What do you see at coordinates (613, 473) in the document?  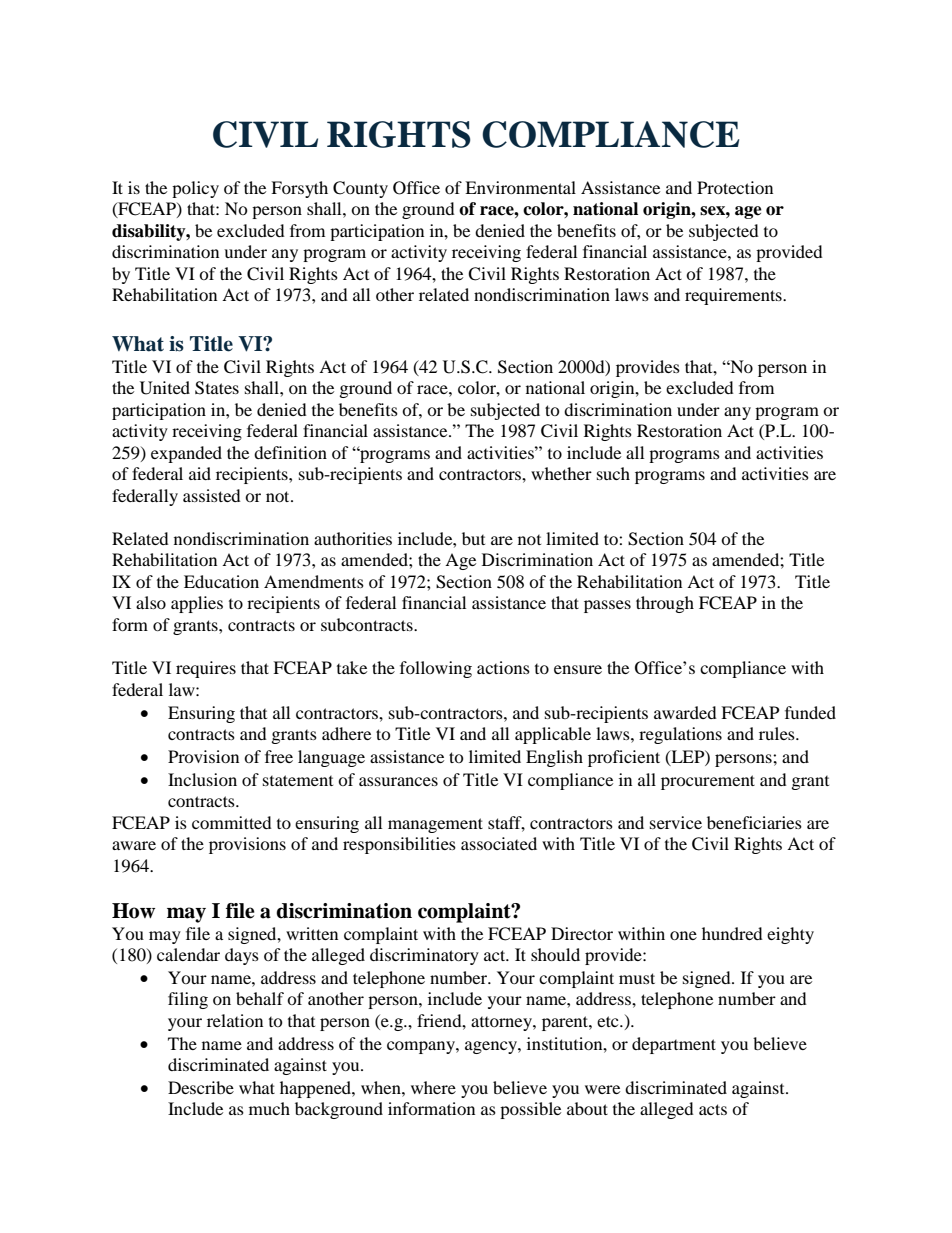 I see `such` at bounding box center [613, 473].
